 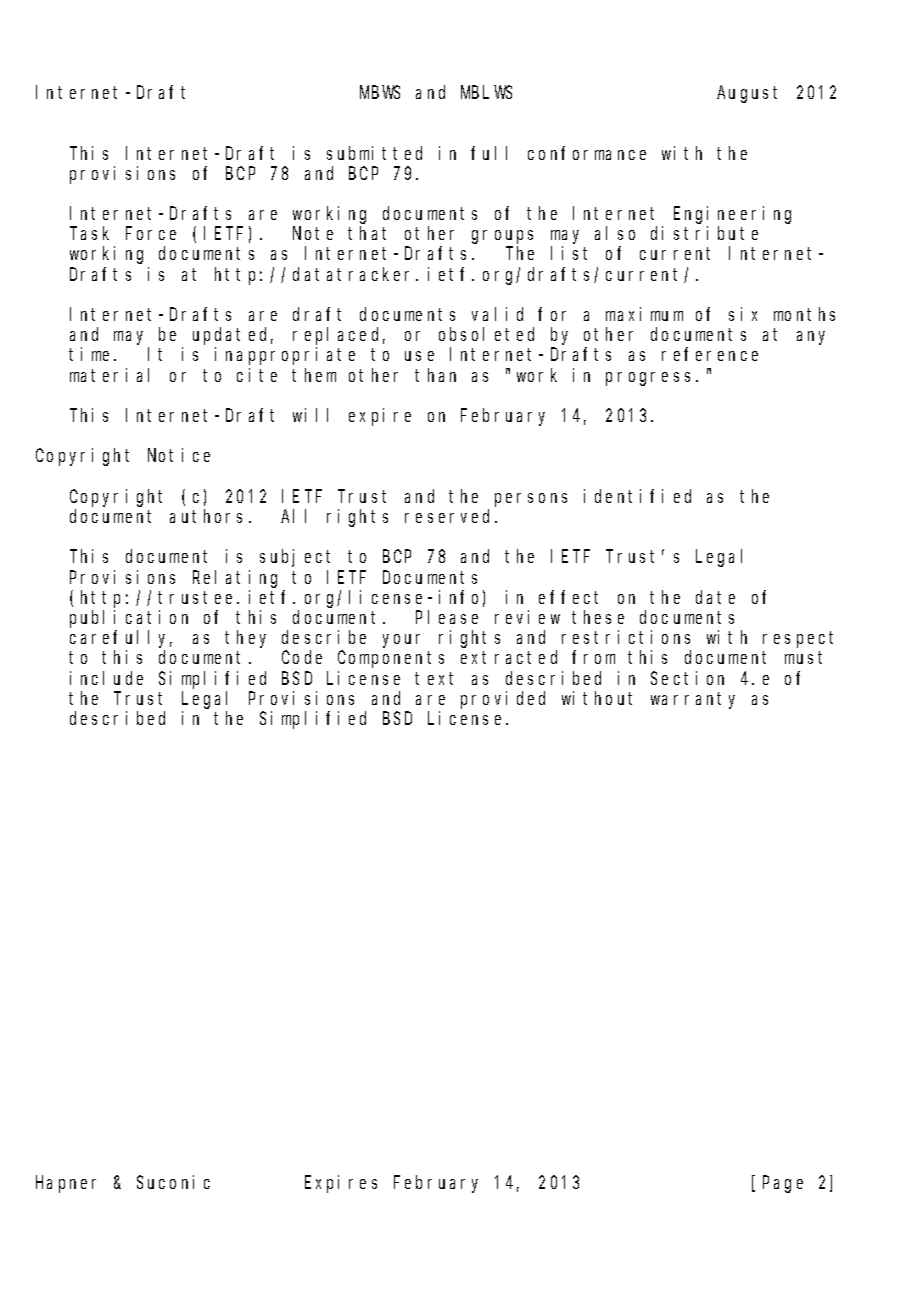 I want to click on Page, so click(x=783, y=1185).
